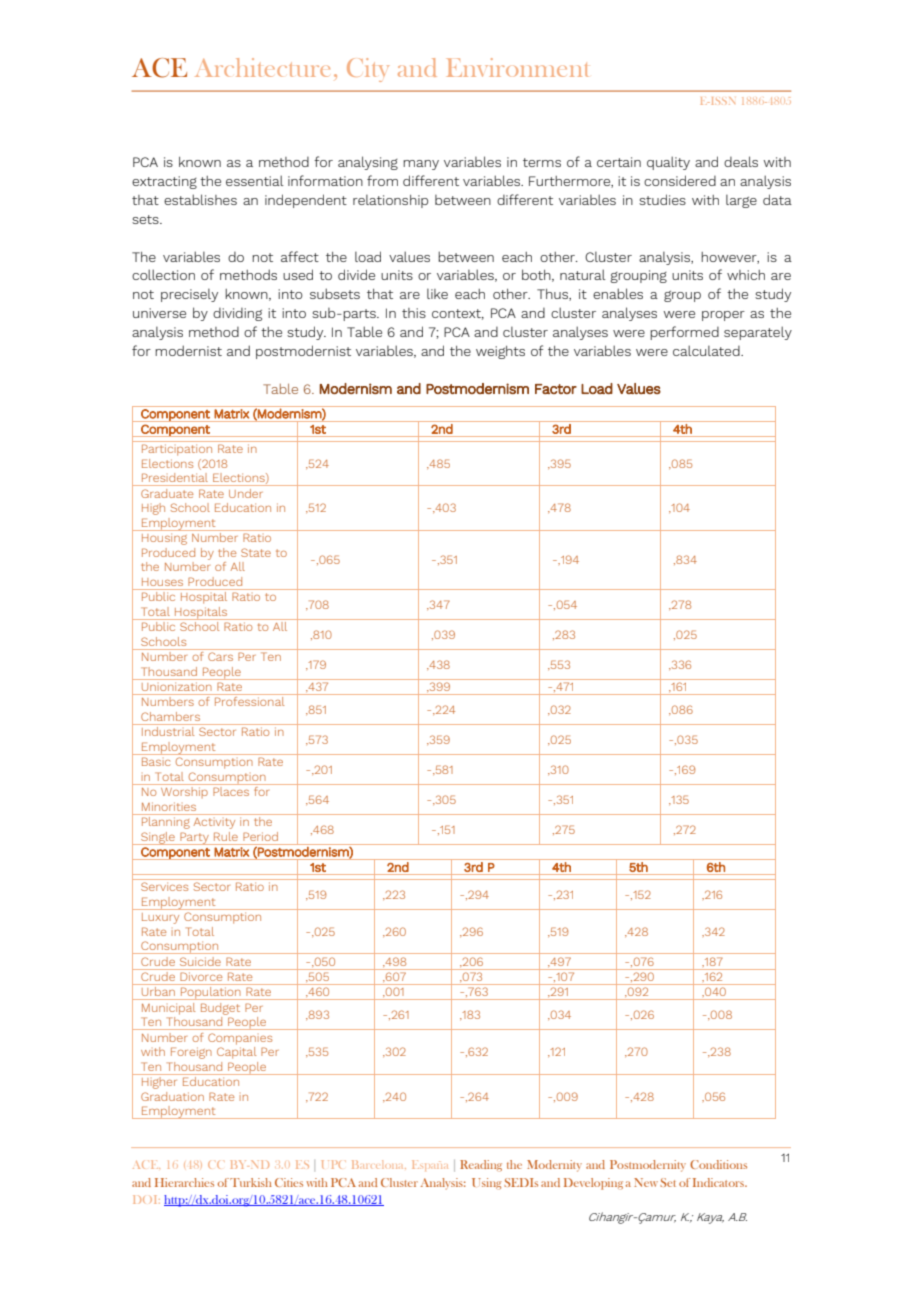 This image has width=924, height=1308. What do you see at coordinates (260, 836) in the image?
I see `Period` at bounding box center [260, 836].
